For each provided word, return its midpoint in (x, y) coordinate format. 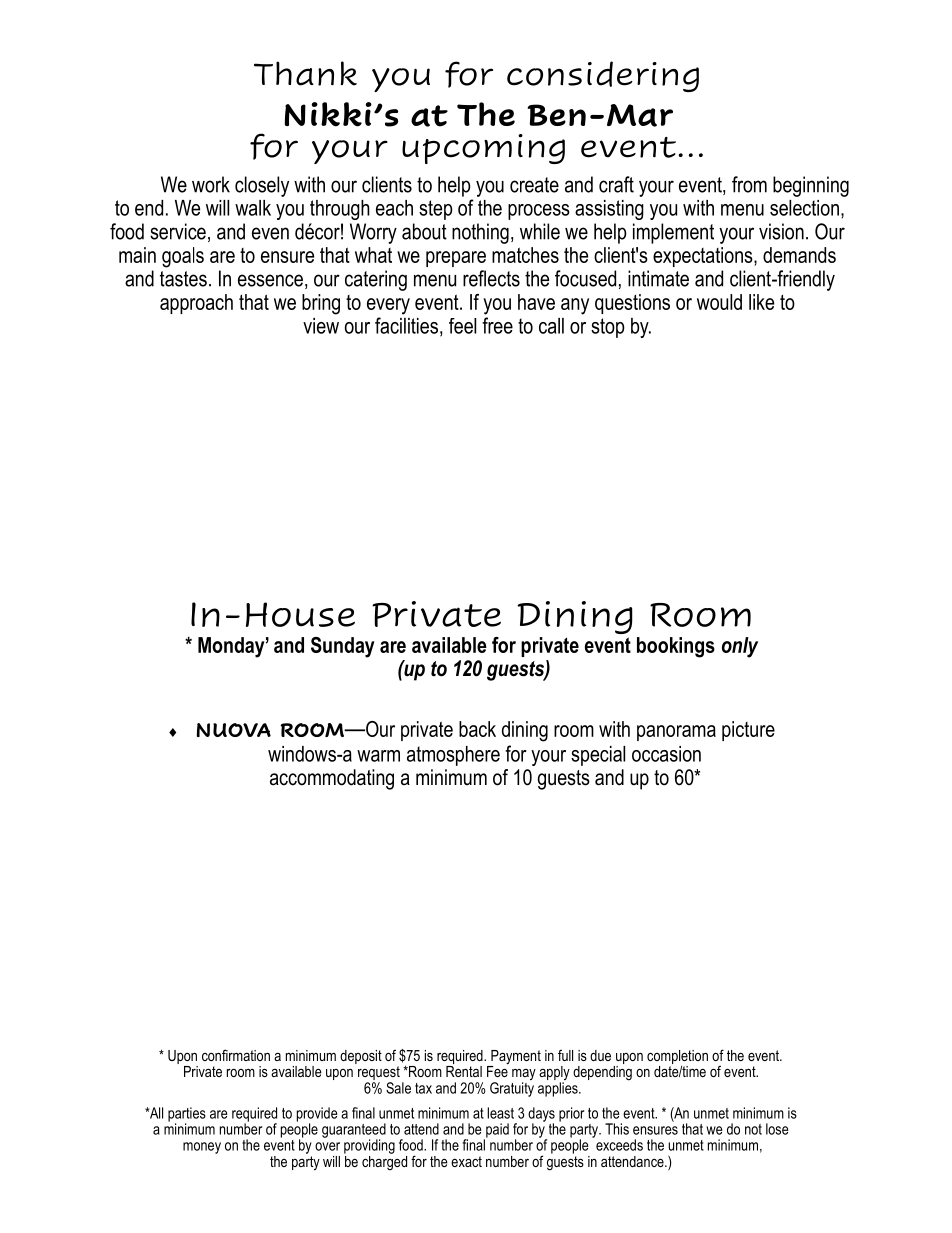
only (740, 647)
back (477, 729)
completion (677, 1057)
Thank (305, 73)
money (202, 1148)
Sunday (342, 647)
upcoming (483, 149)
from (749, 184)
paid (496, 1131)
